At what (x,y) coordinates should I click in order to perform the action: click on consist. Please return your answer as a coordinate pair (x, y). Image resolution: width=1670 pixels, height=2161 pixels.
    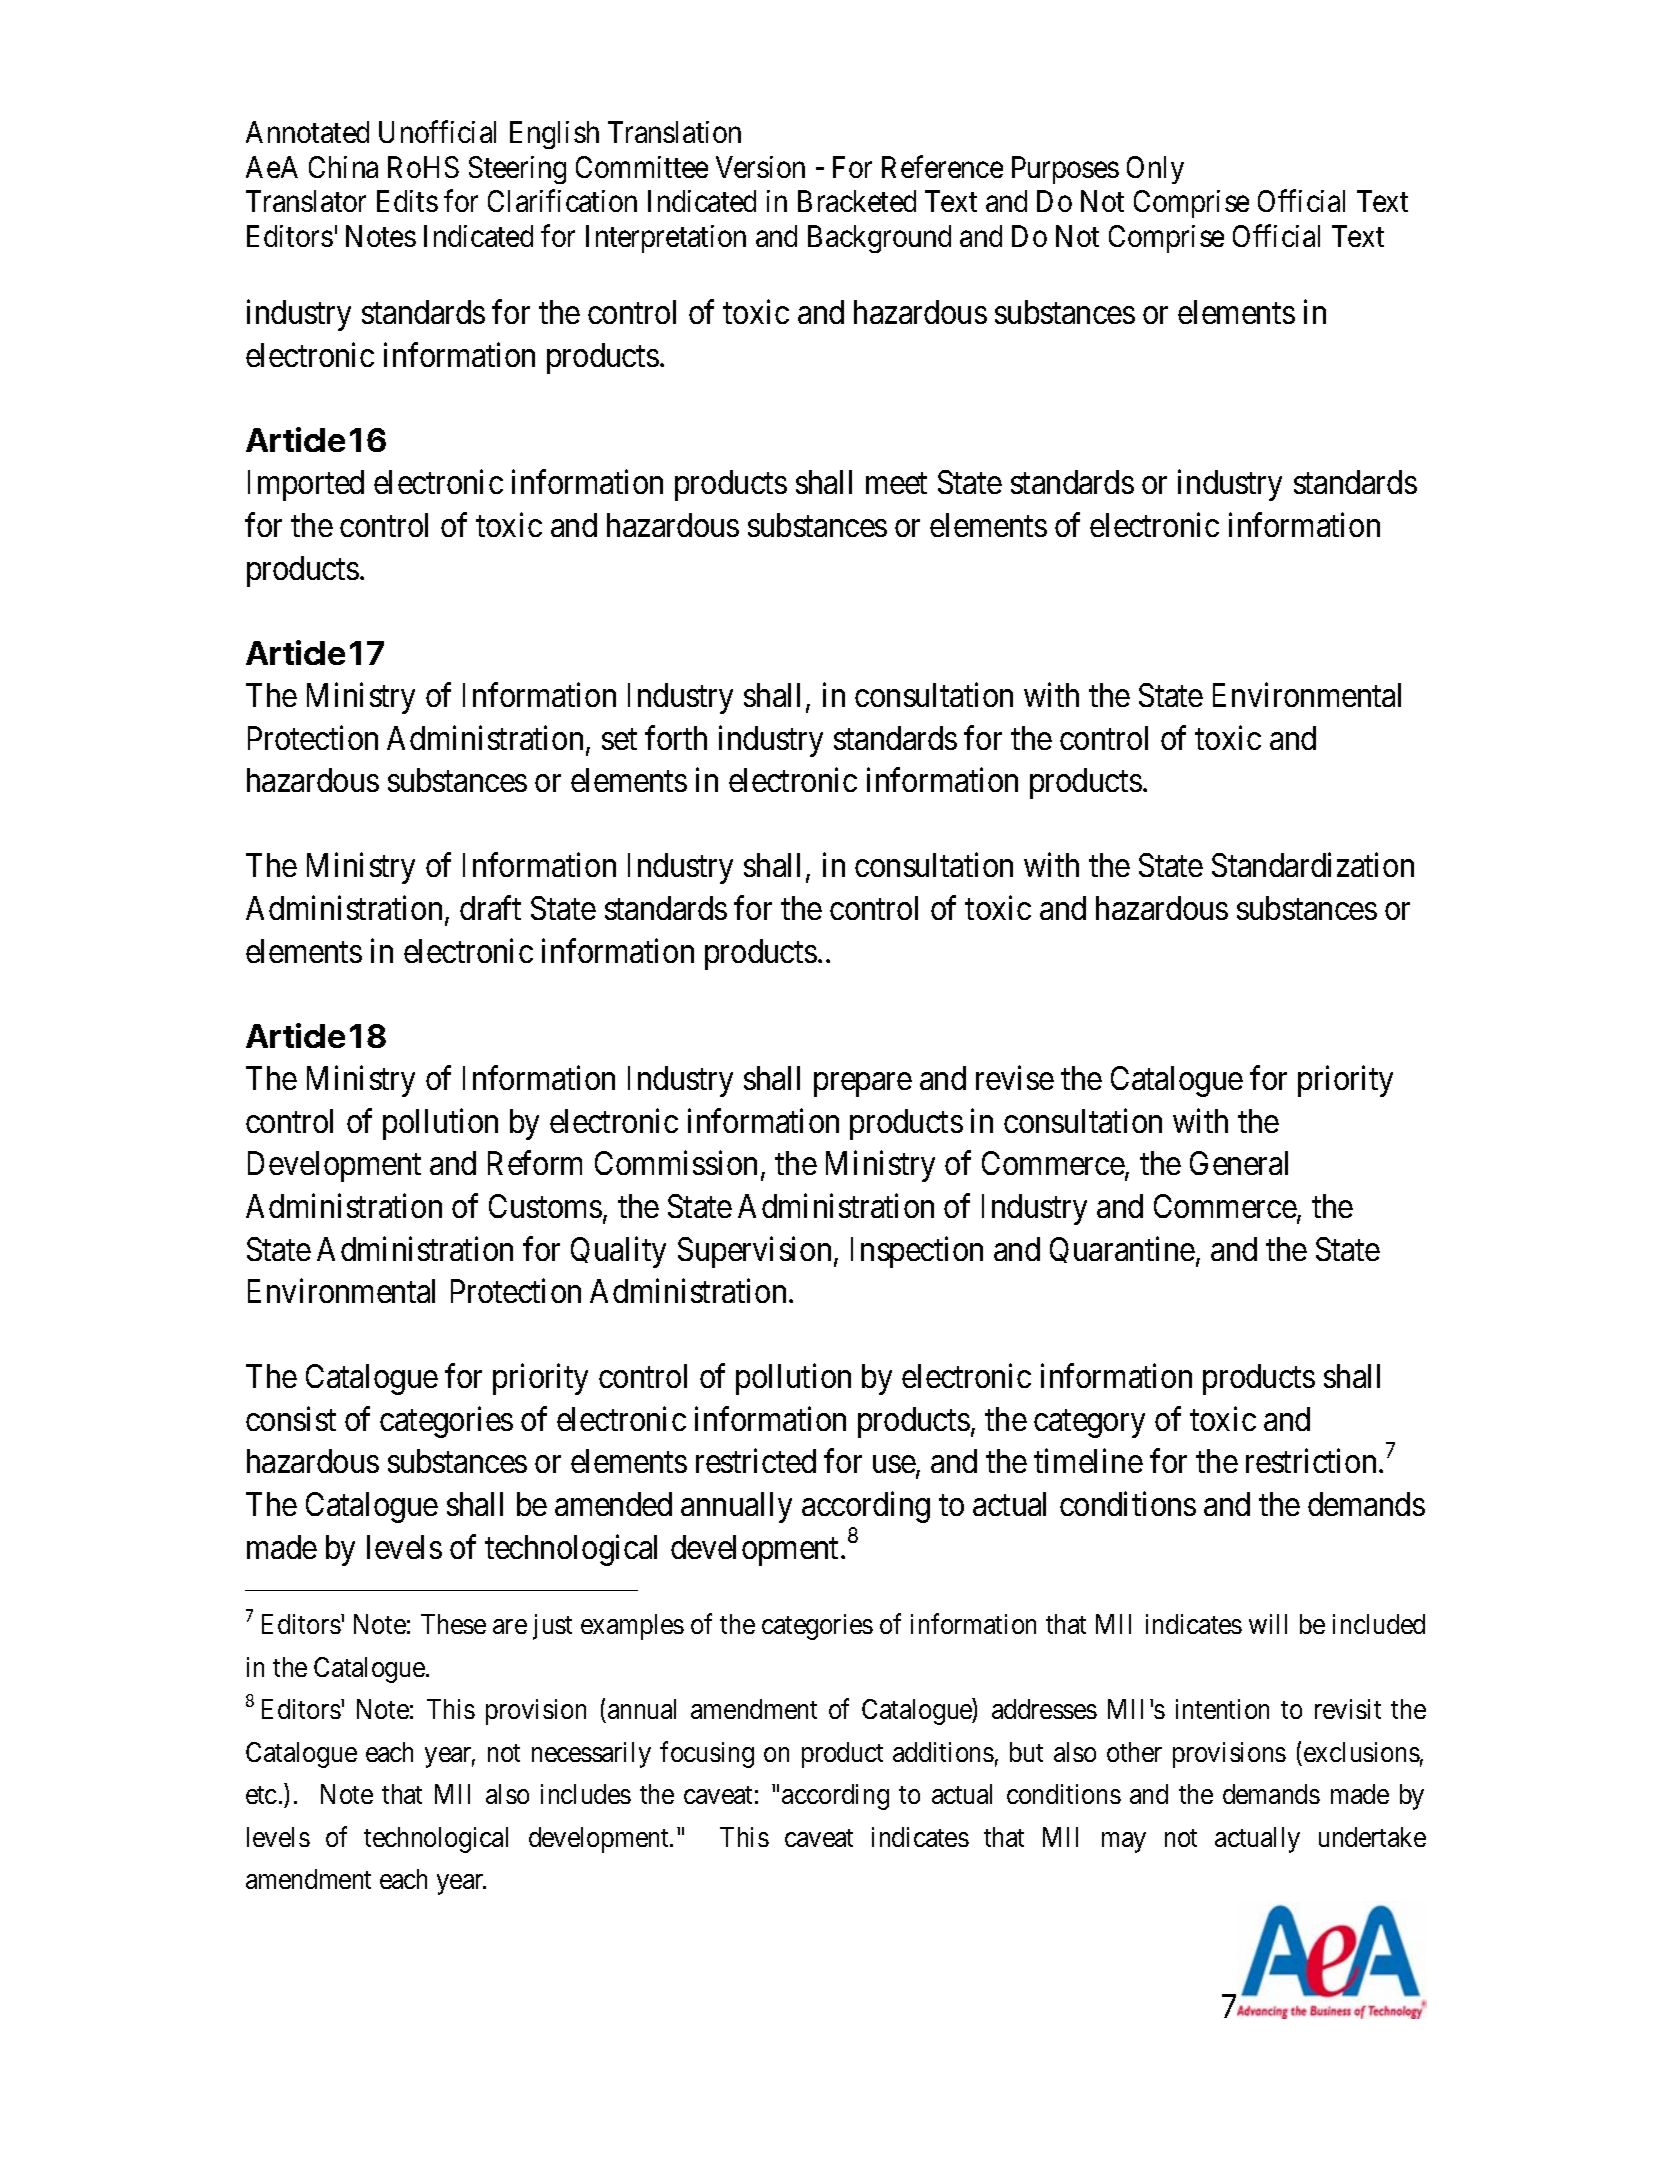
    Looking at the image, I should click on (291, 1419).
